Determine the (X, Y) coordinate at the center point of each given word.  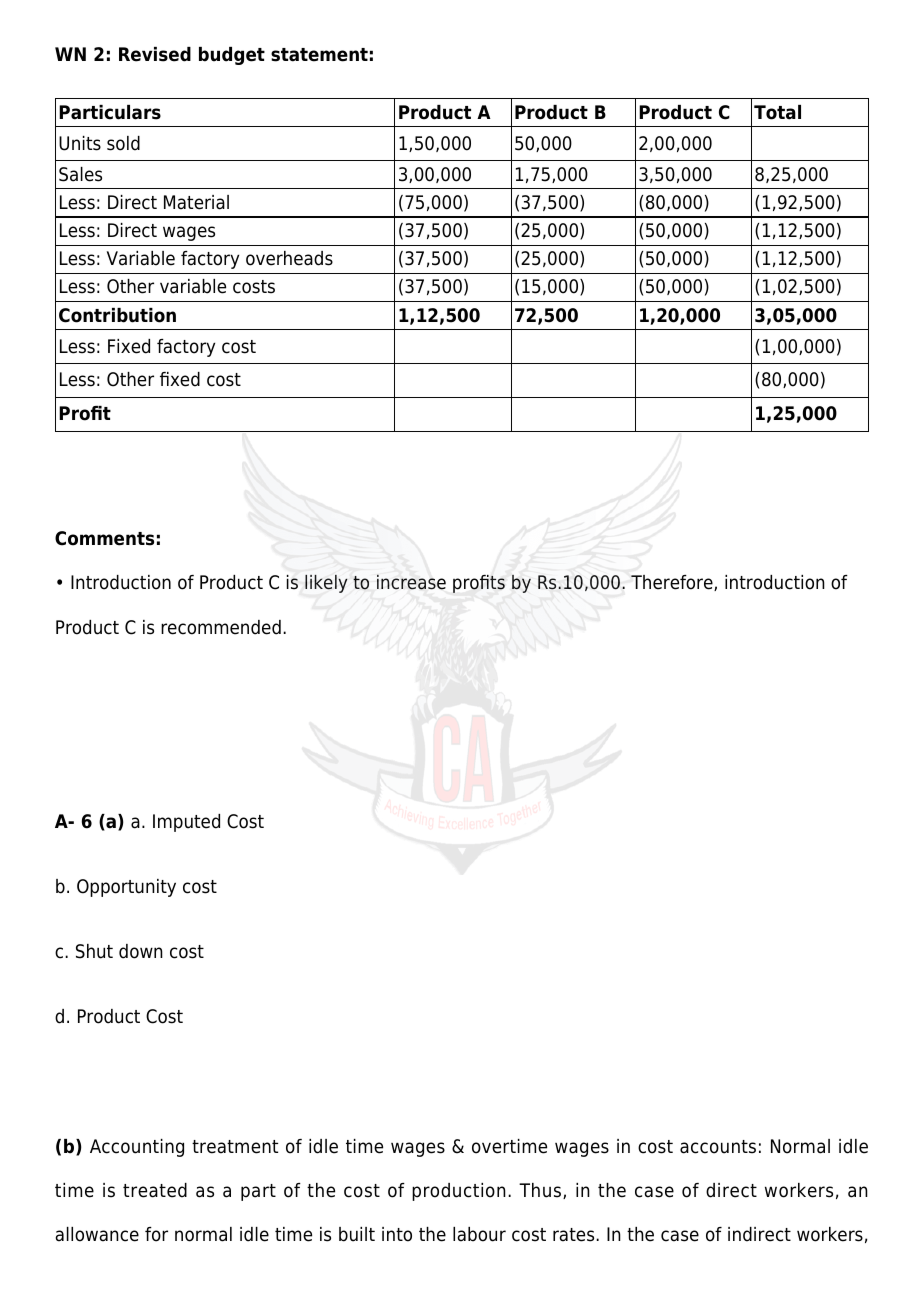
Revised (155, 54)
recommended (221, 627)
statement (319, 55)
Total (777, 112)
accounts (718, 1147)
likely (326, 584)
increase (411, 582)
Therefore (673, 583)
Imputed (186, 823)
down (141, 951)
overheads (289, 258)
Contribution (117, 315)
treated (155, 1190)
